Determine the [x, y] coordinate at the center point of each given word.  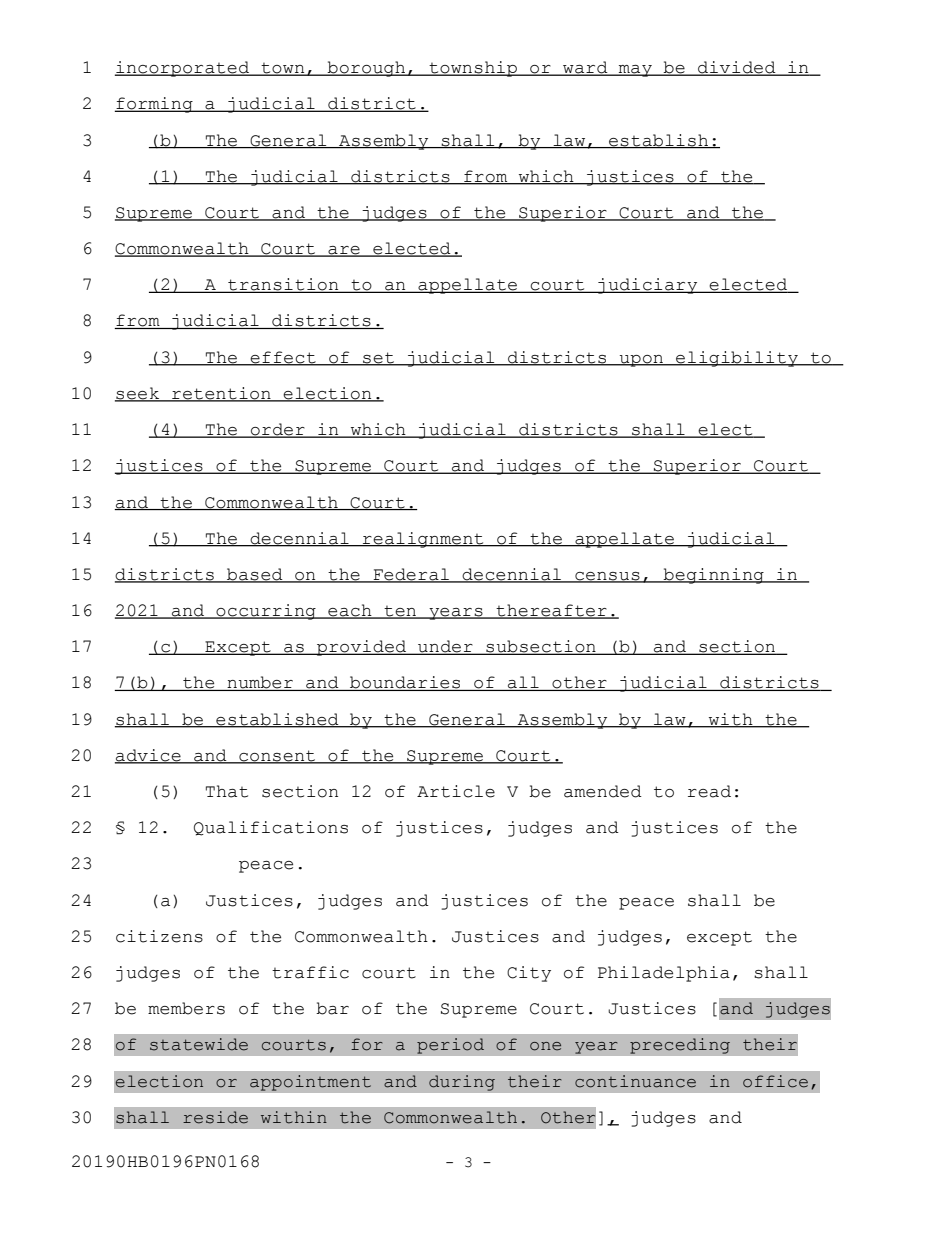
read [709, 791]
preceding [680, 1046]
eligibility [737, 359]
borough [367, 69]
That [227, 791]
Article [456, 791]
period [450, 1046]
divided [737, 68]
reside [215, 1117]
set [378, 358]
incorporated [183, 69]
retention [221, 394]
